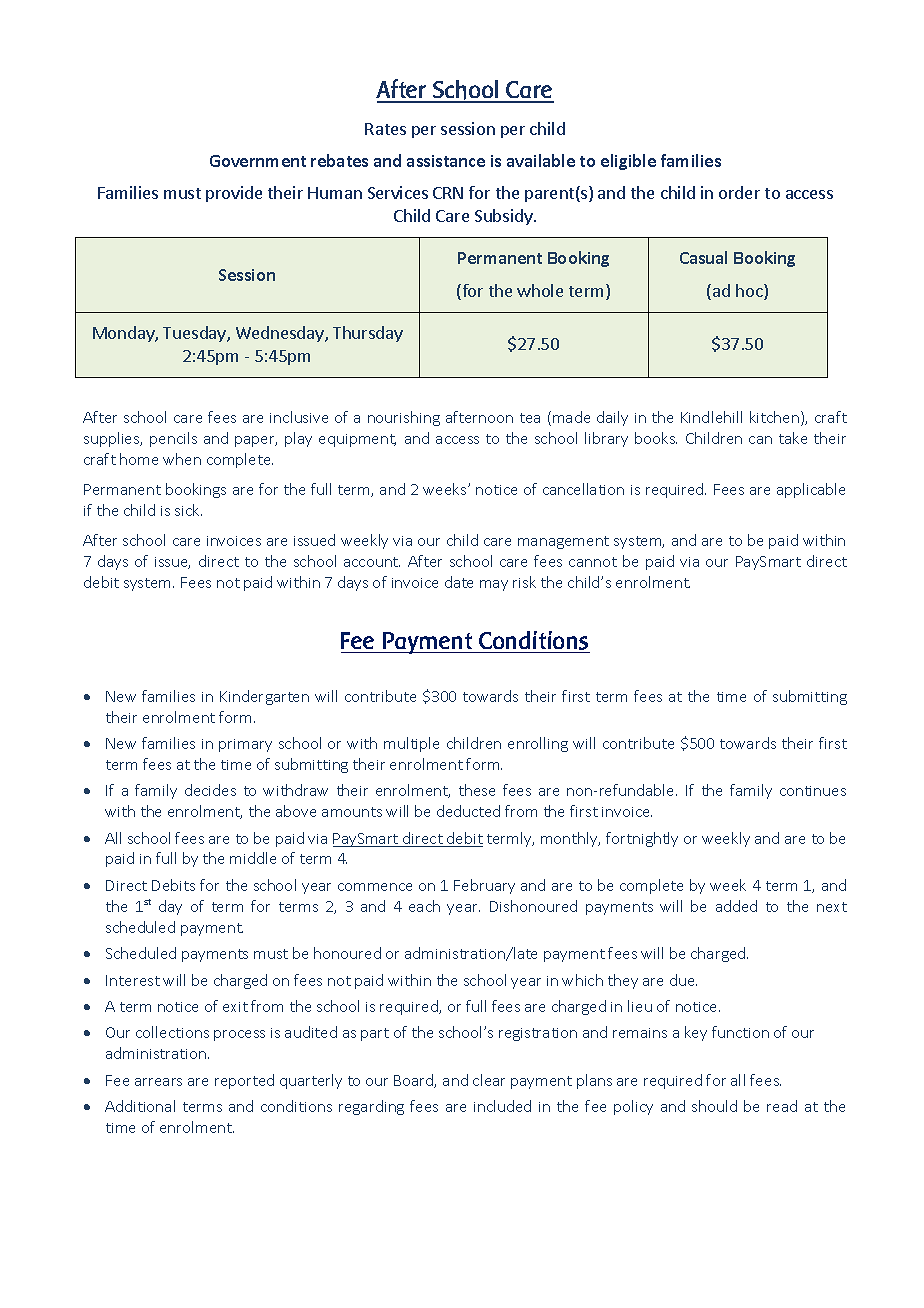  Describe the element at coordinates (195, 334) in the screenshot. I see `Tuesday` at that location.
